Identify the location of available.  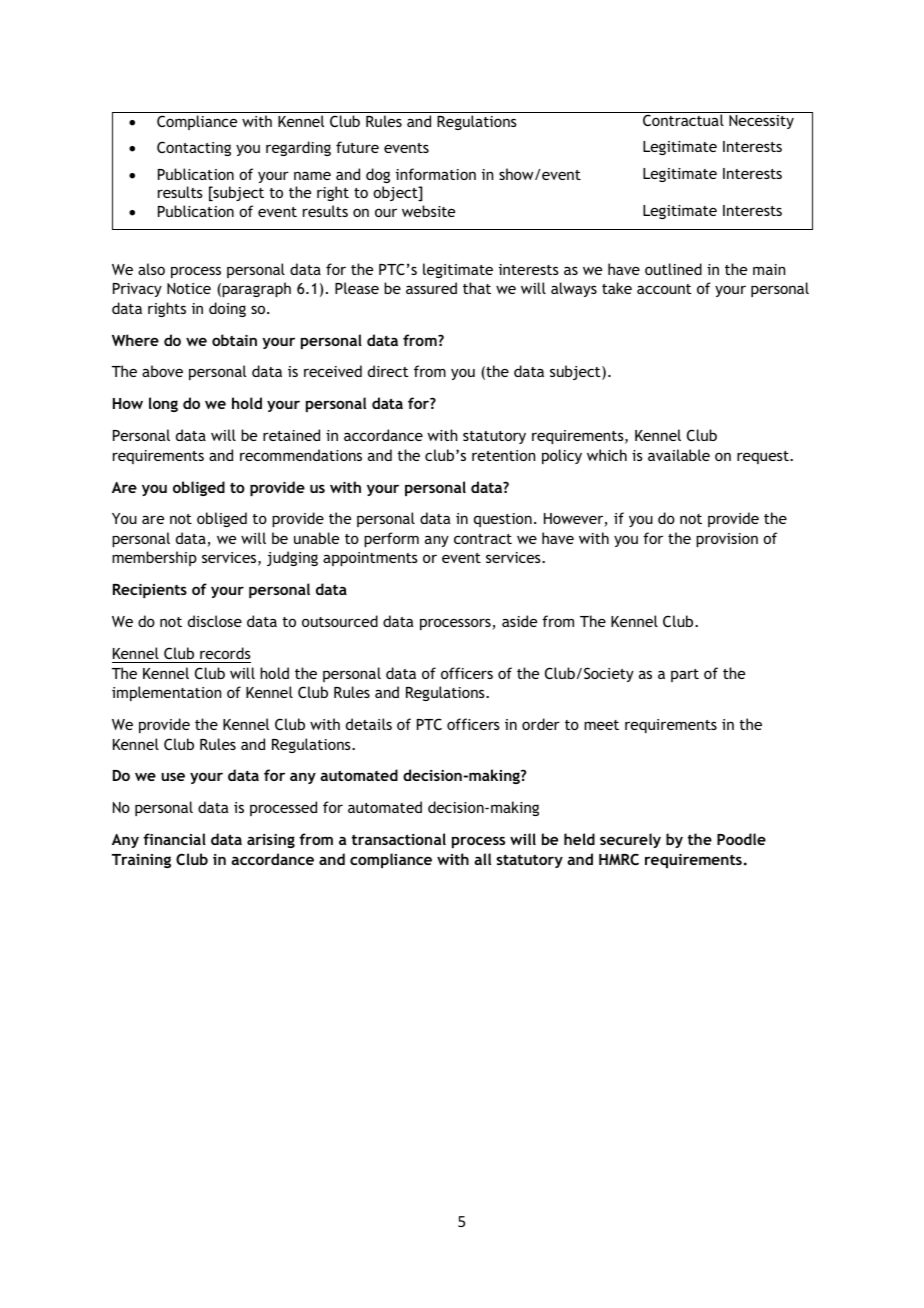
(679, 455).
